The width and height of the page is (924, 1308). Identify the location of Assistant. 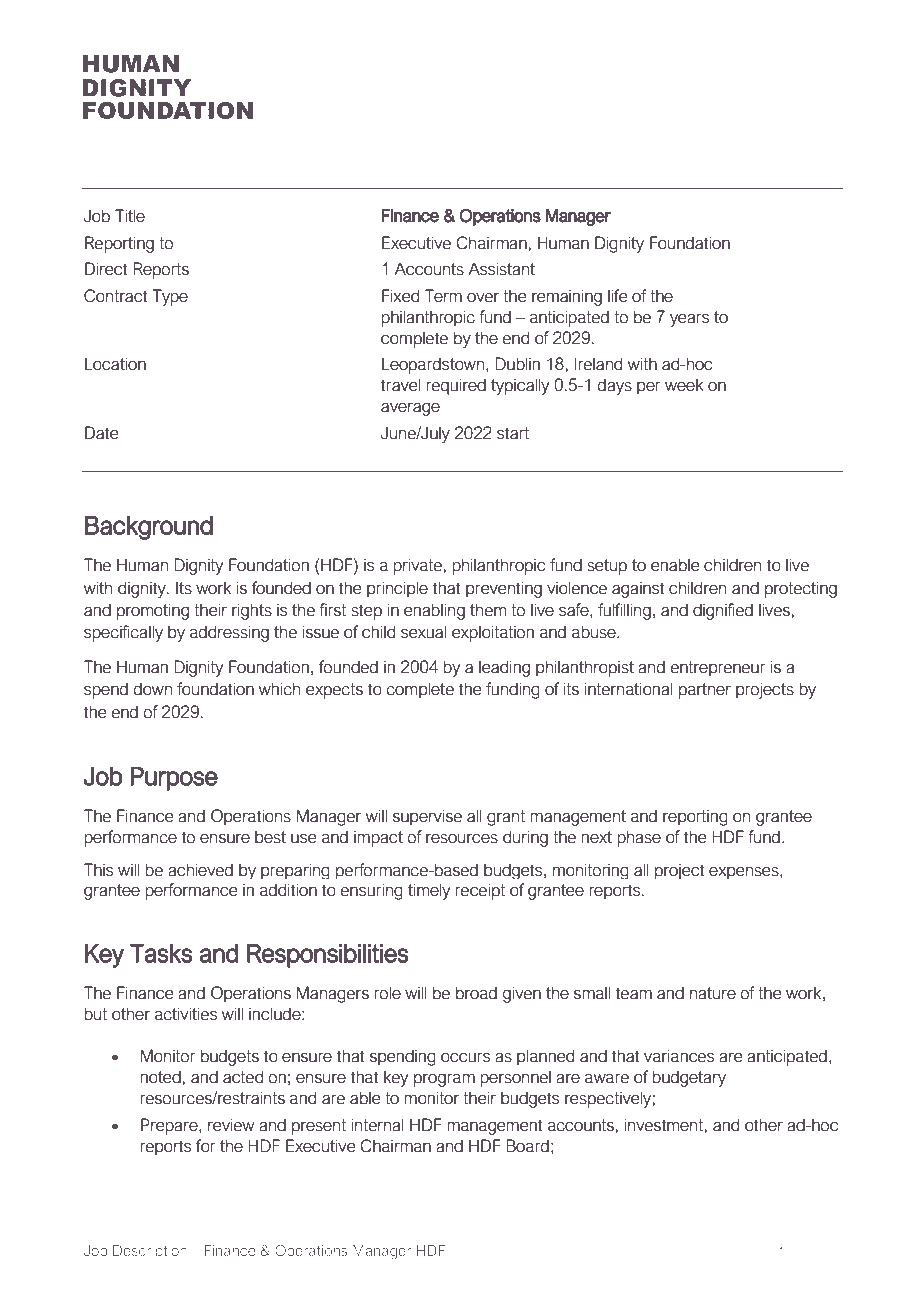
(501, 269).
